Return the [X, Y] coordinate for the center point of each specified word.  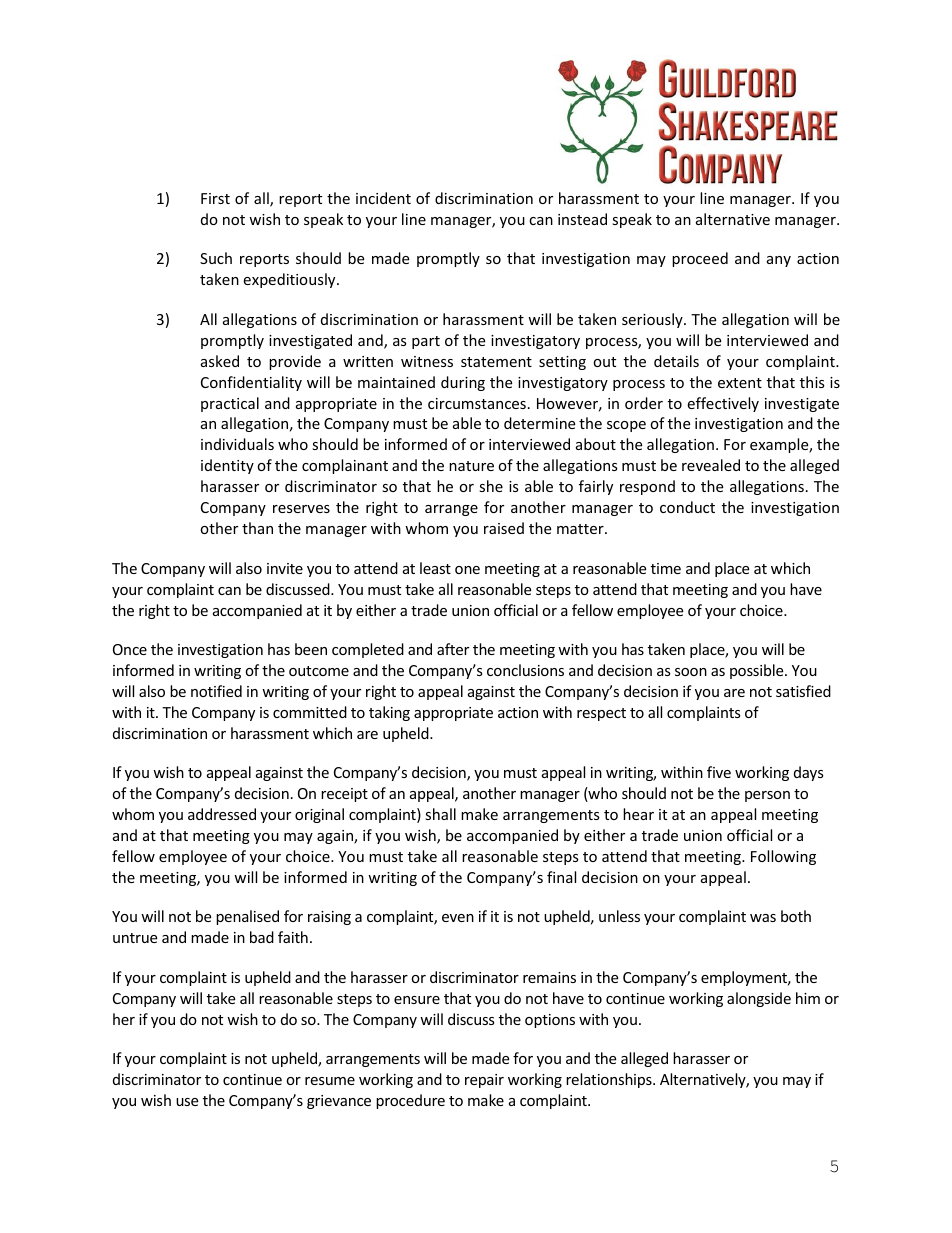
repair [484, 1081]
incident [383, 198]
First [215, 198]
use [187, 1102]
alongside [759, 999]
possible [758, 671]
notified [216, 691]
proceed [700, 259]
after [453, 649]
